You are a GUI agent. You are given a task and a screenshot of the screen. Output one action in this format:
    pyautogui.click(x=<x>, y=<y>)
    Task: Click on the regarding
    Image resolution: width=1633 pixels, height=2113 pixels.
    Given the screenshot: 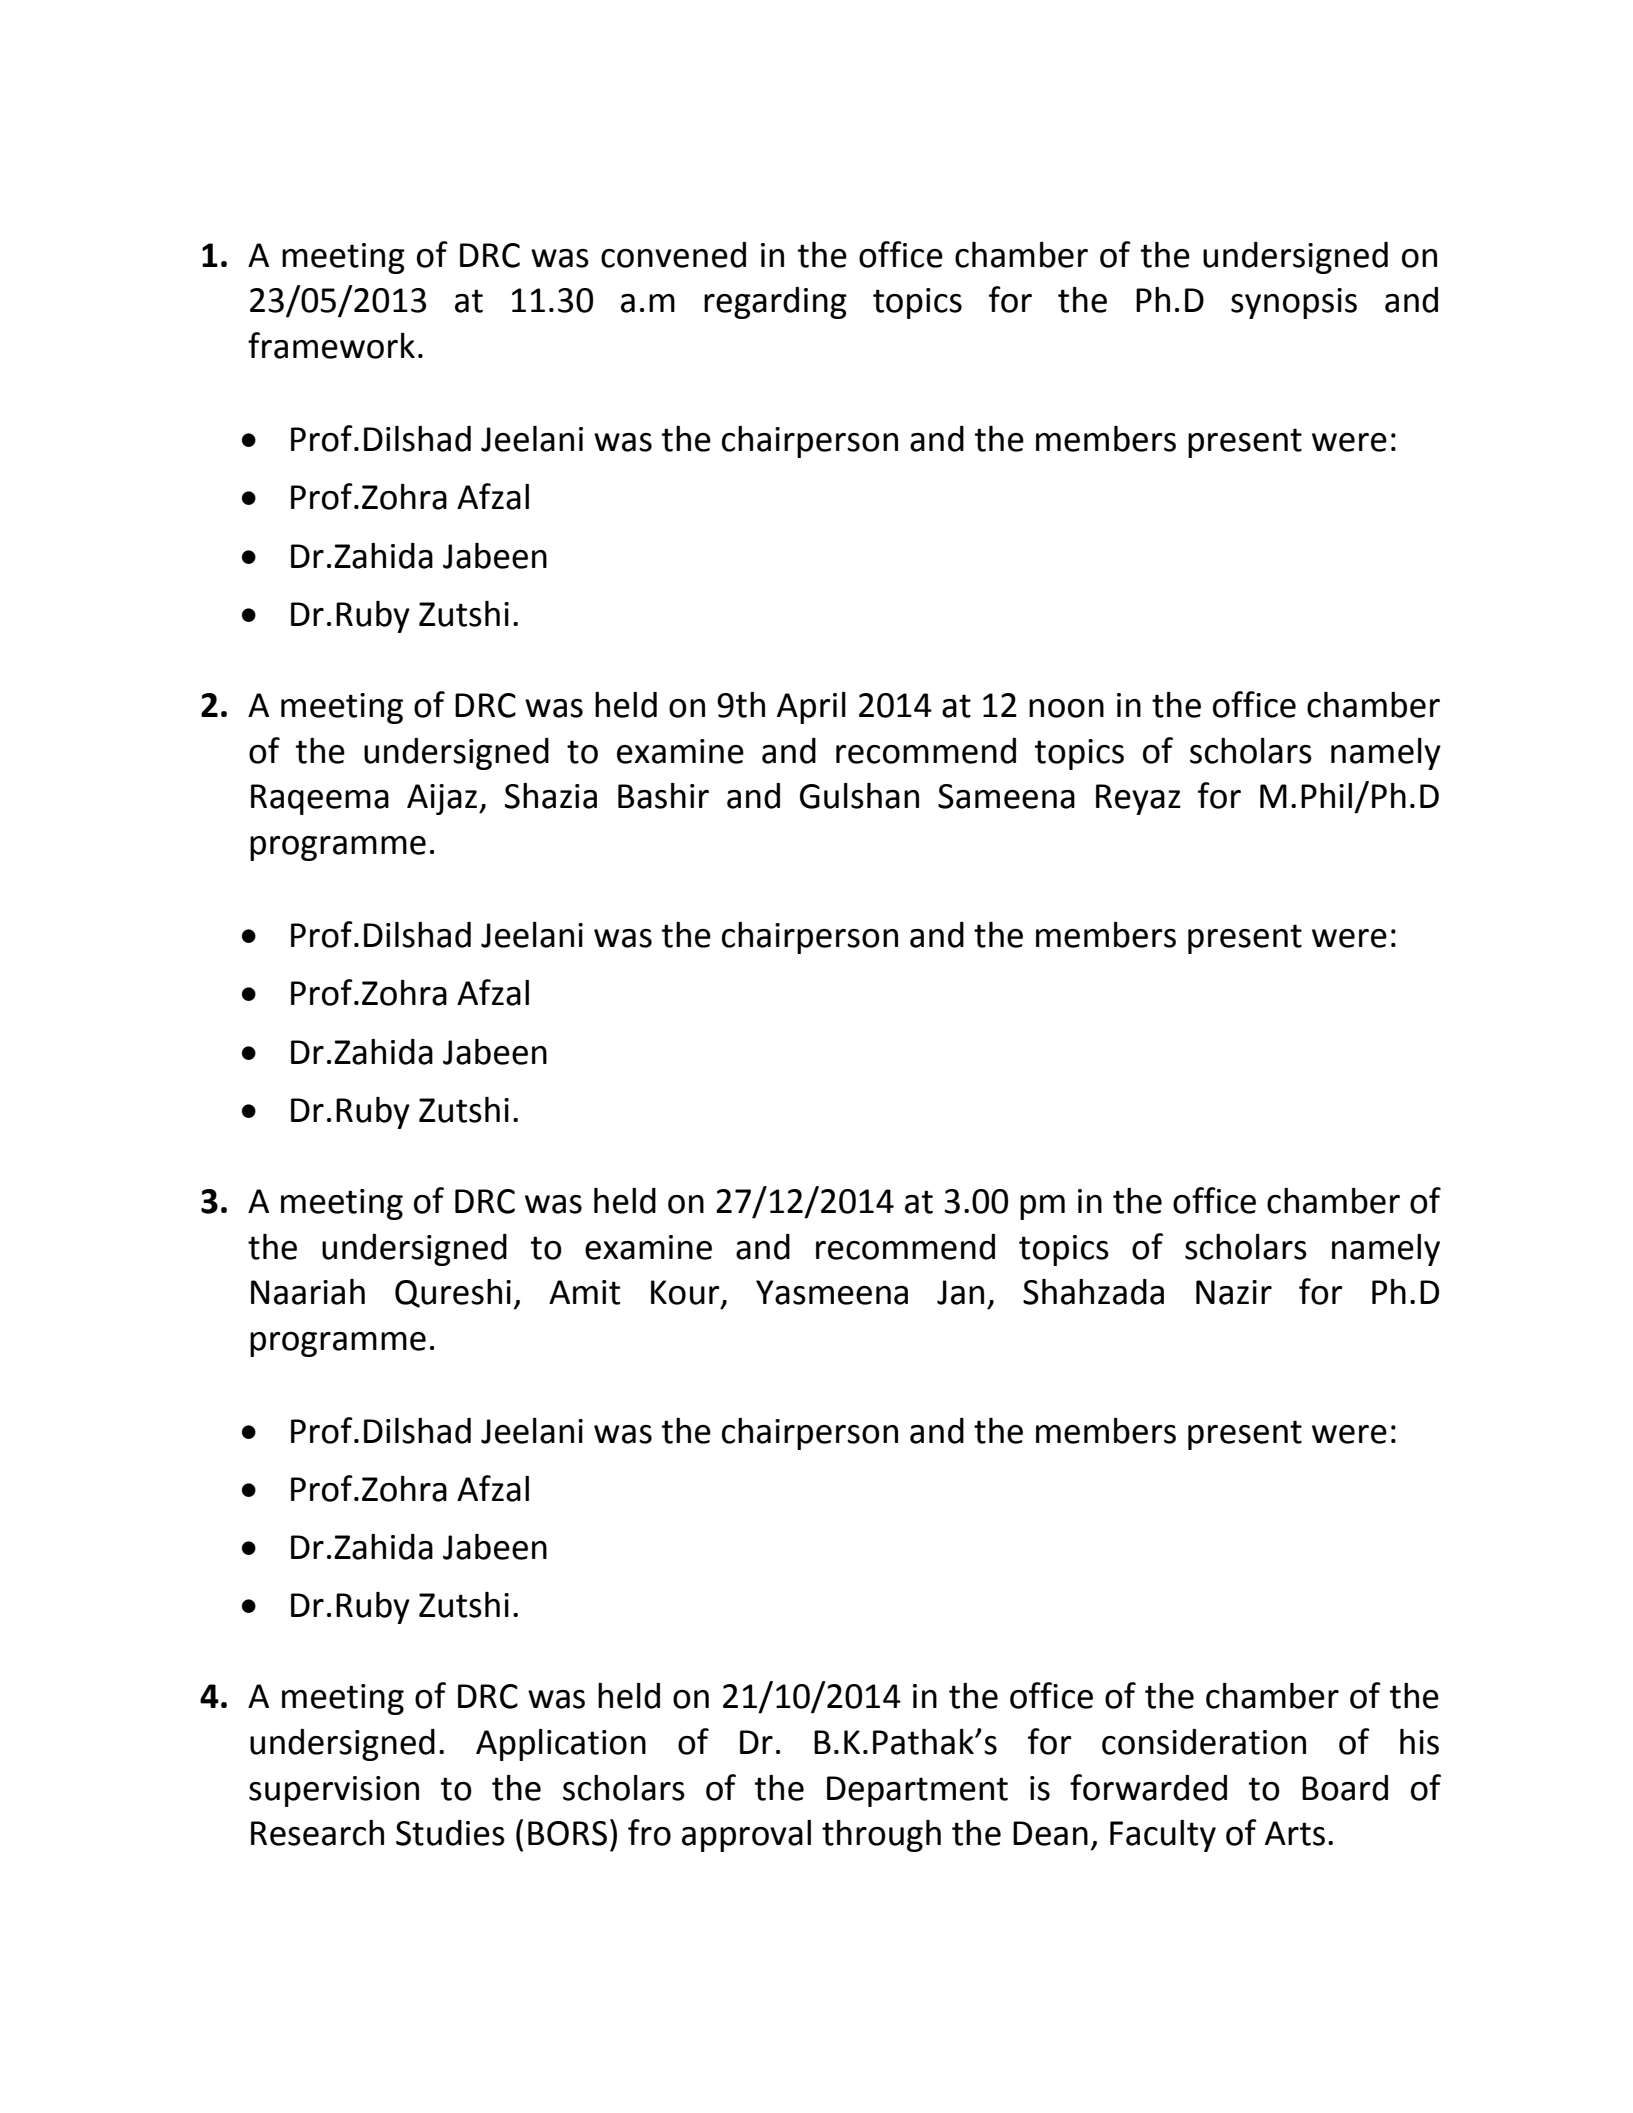 What is the action you would take?
    pyautogui.click(x=775, y=303)
